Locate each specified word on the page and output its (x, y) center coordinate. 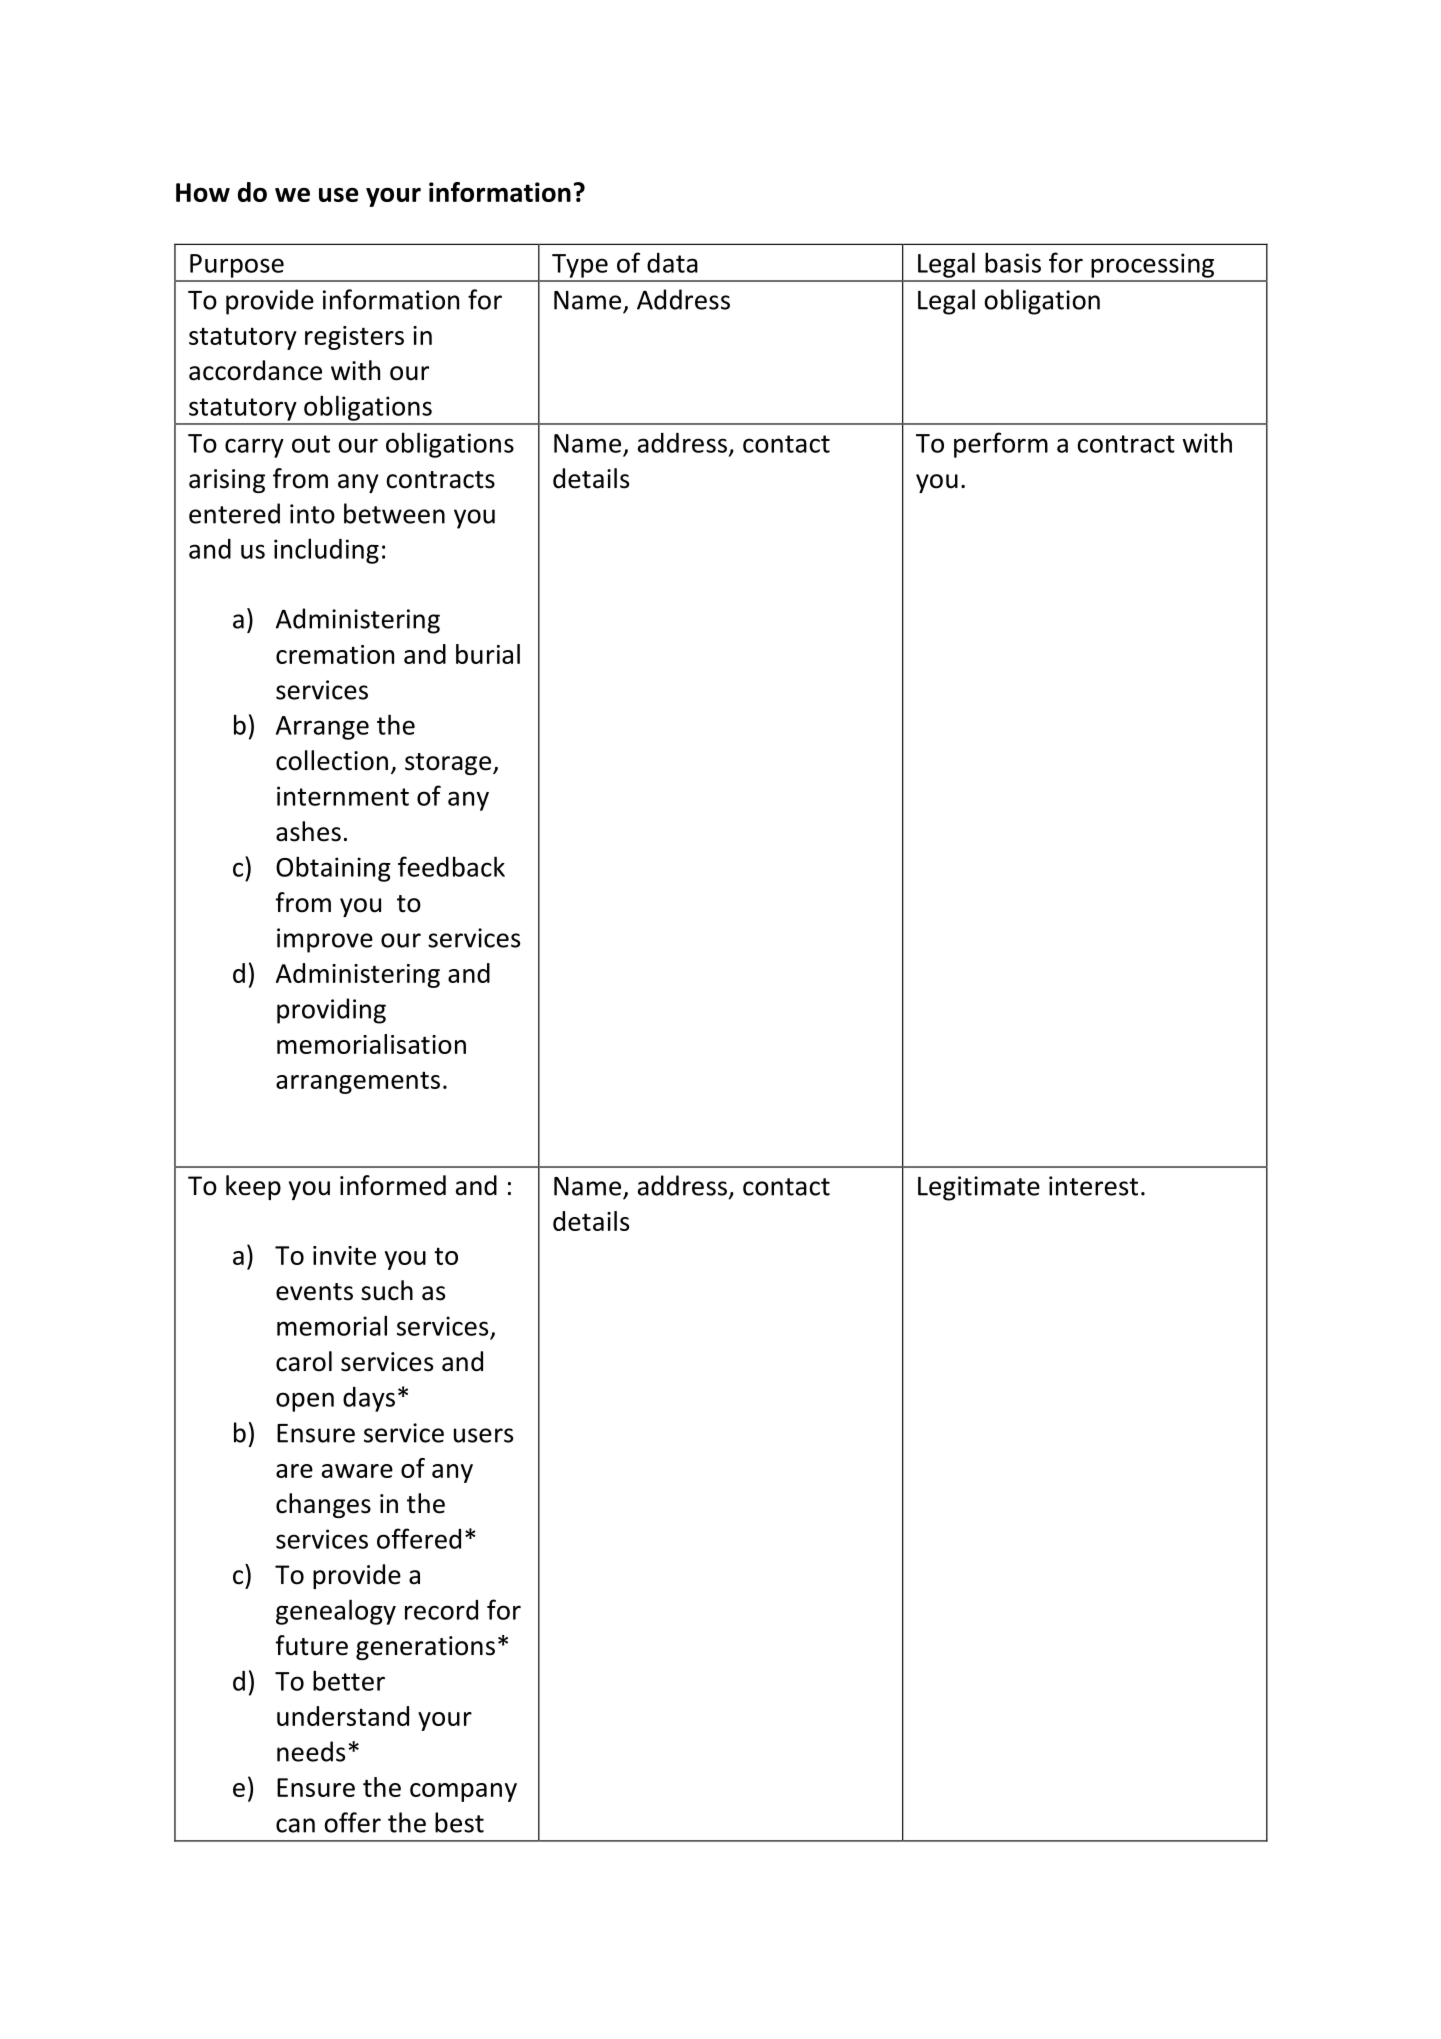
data (672, 263)
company (463, 1792)
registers (354, 338)
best (459, 1822)
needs (311, 1751)
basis (1013, 262)
